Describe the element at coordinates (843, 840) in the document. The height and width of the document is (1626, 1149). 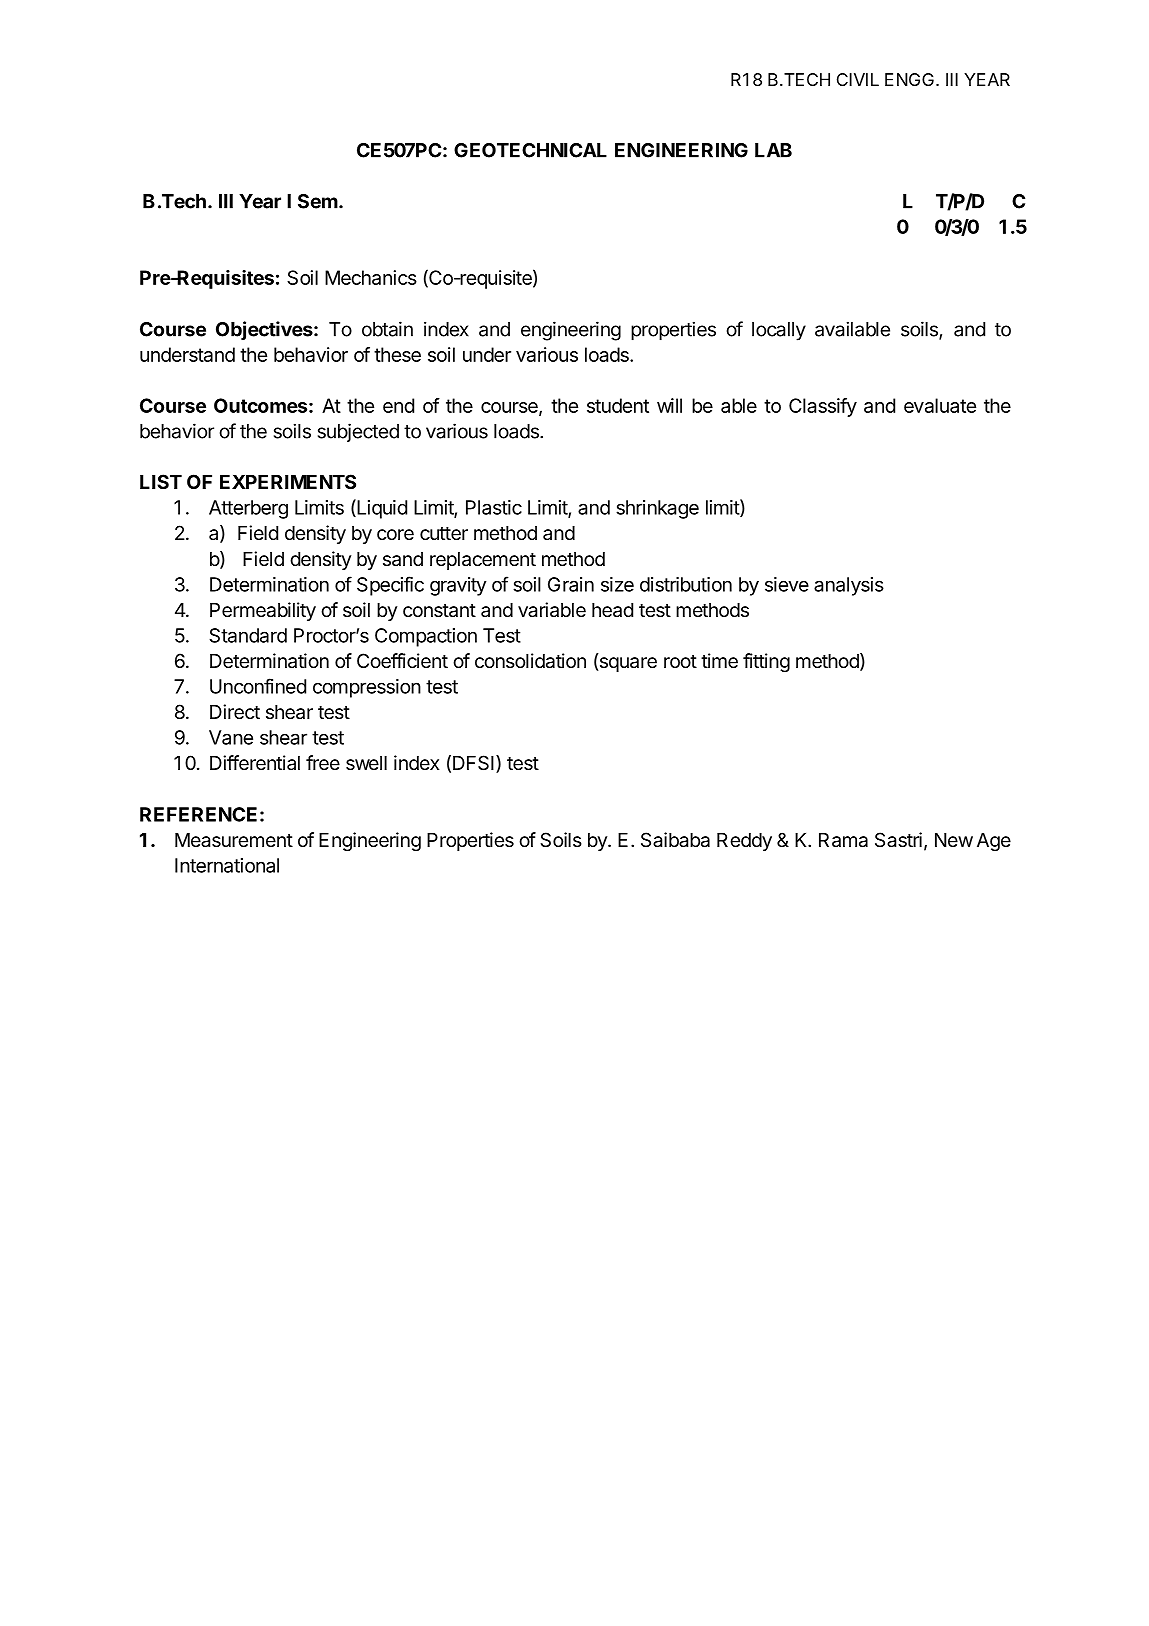
I see `Rama` at that location.
